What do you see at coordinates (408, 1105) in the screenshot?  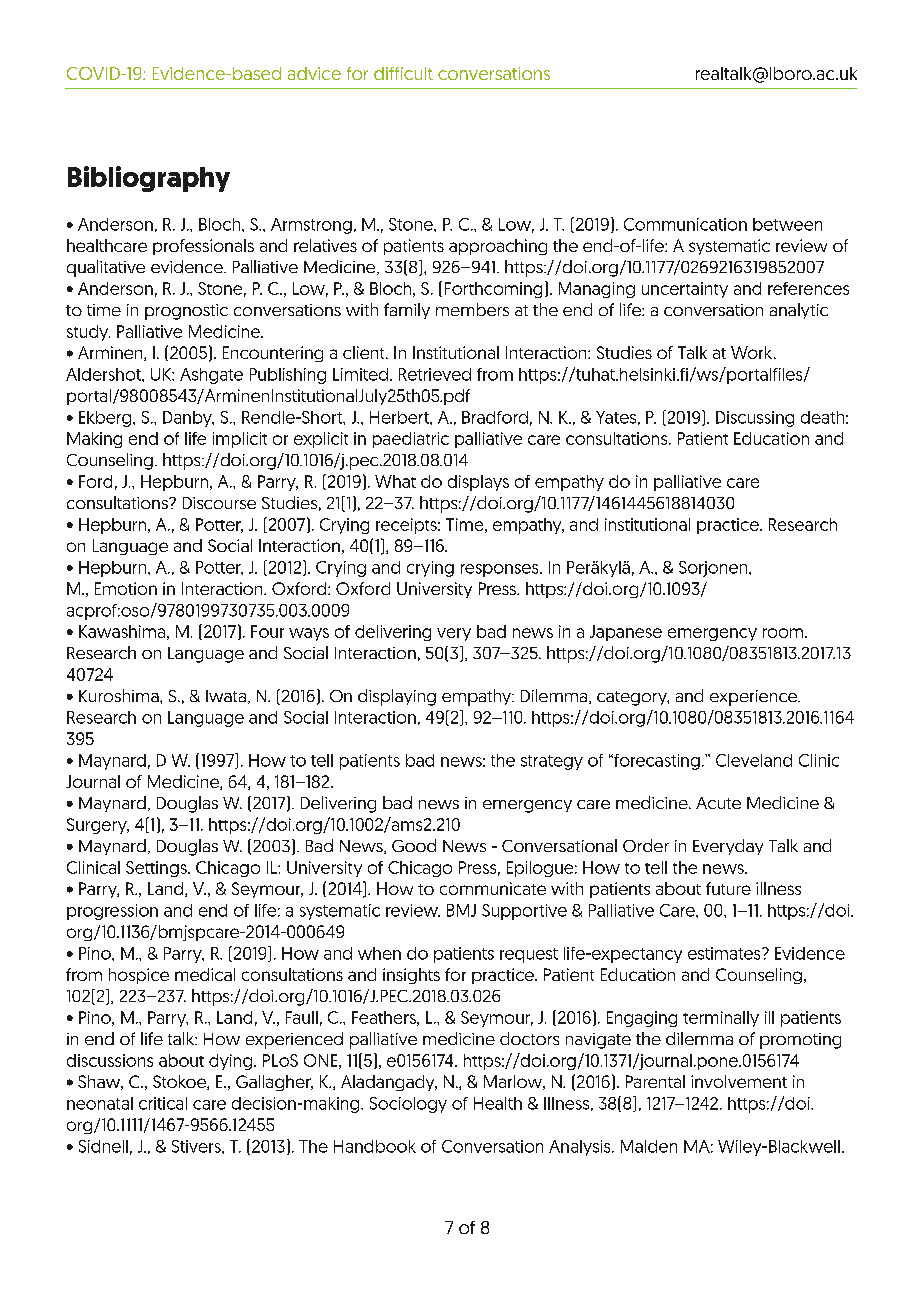 I see `Sociology` at bounding box center [408, 1105].
